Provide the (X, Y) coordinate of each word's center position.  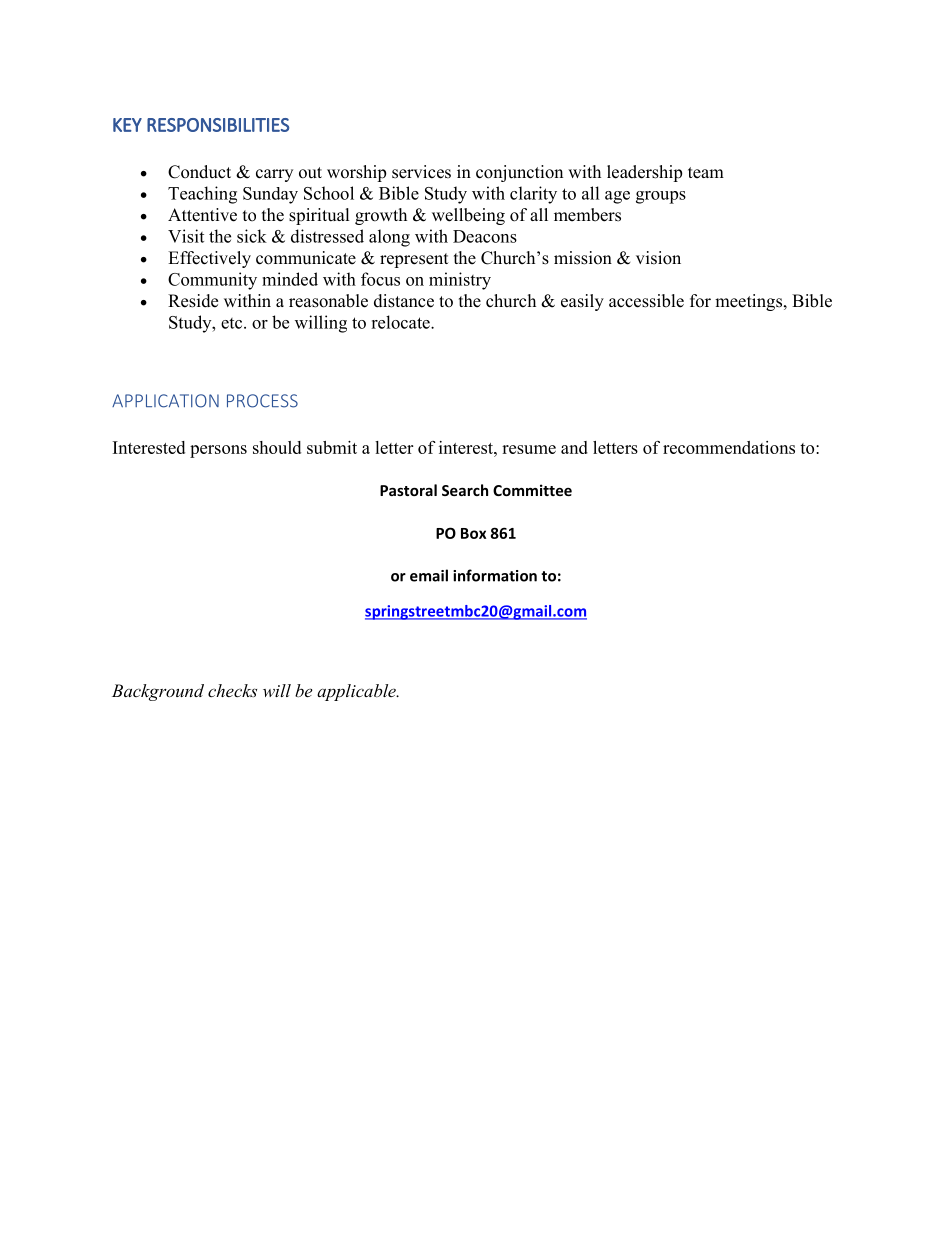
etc (233, 323)
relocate (401, 322)
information (495, 575)
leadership (644, 173)
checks (232, 690)
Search (465, 490)
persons (218, 451)
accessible (646, 301)
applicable (357, 692)
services (421, 172)
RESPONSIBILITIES (218, 125)
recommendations (729, 447)
